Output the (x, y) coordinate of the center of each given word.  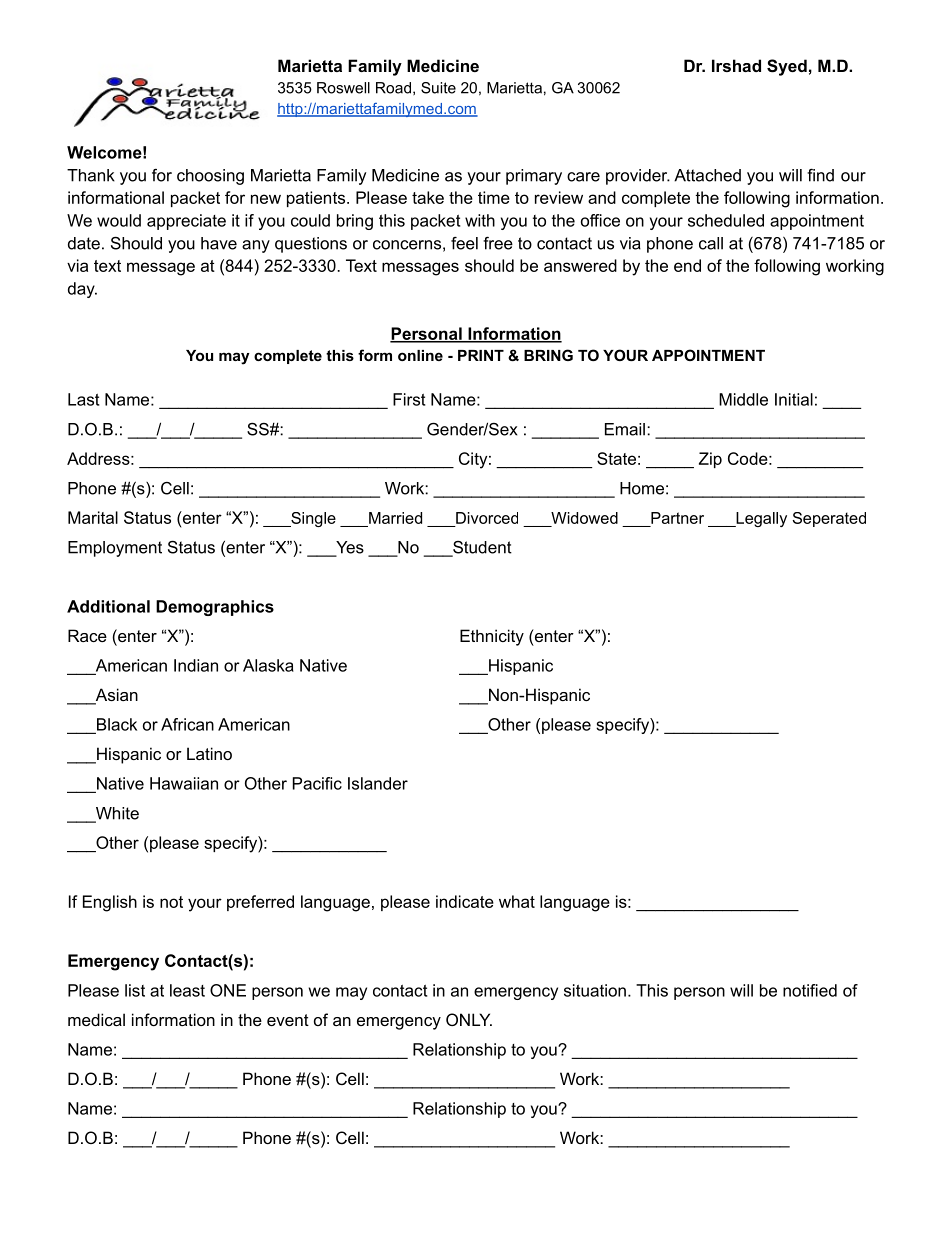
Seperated (829, 519)
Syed (787, 67)
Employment (115, 549)
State (616, 458)
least (187, 990)
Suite (438, 88)
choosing (210, 177)
